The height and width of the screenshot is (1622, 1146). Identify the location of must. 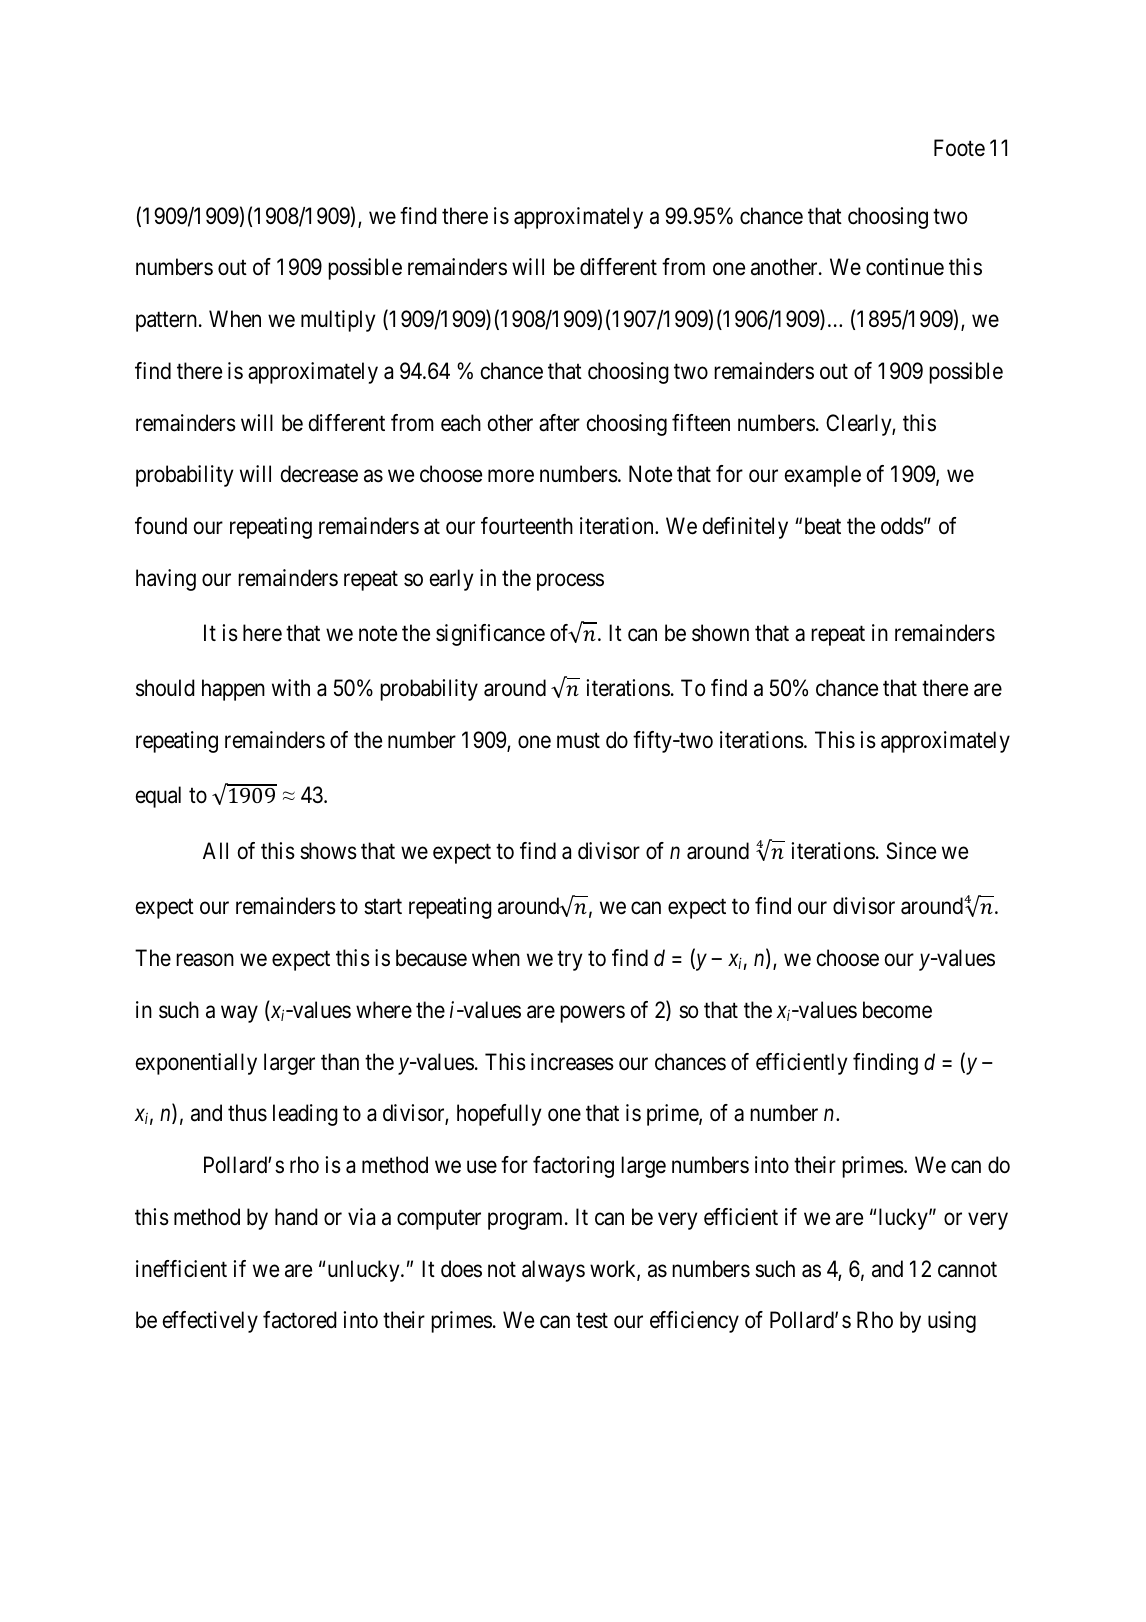
(578, 741).
